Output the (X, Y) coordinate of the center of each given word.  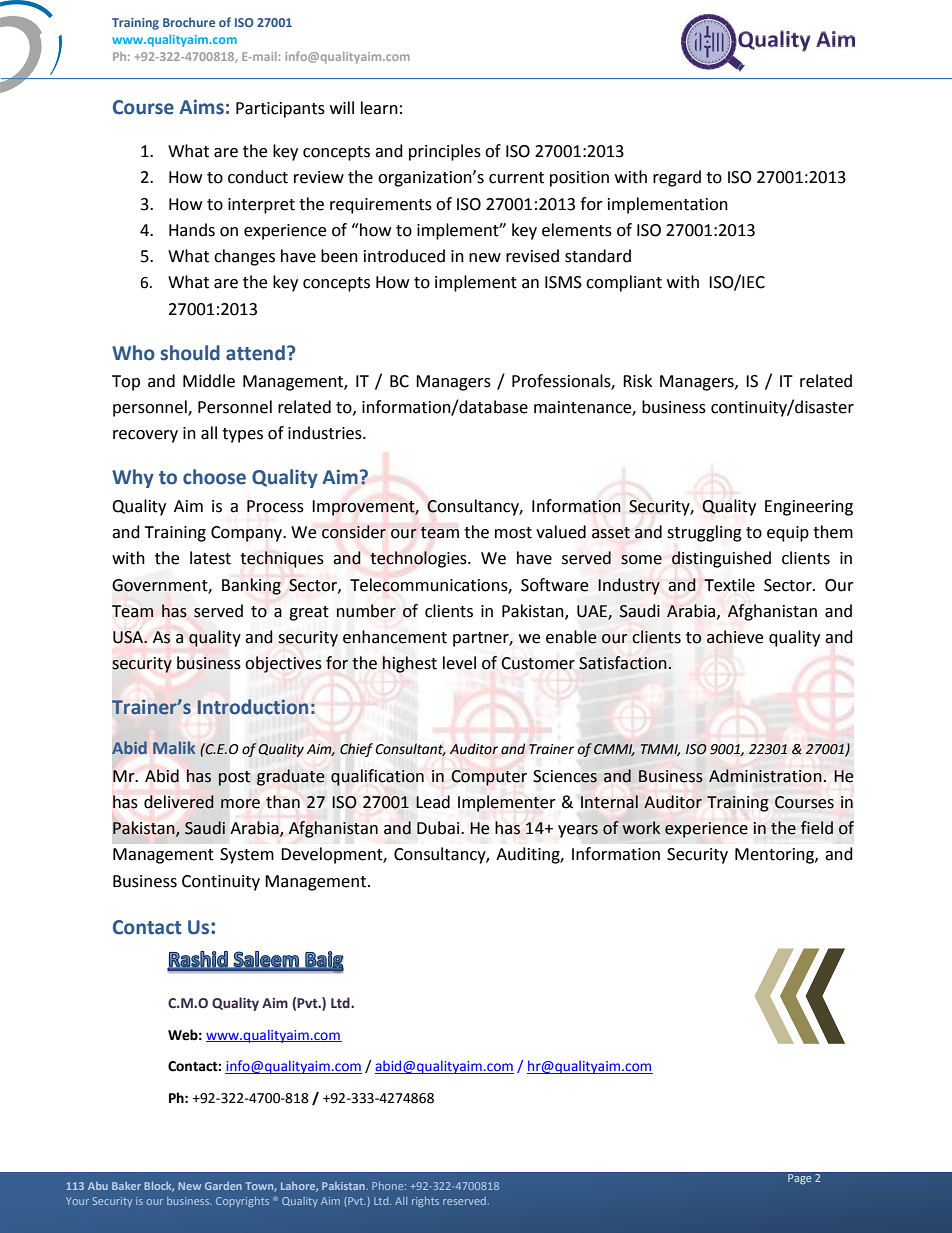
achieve (735, 637)
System (247, 856)
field (817, 828)
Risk (637, 381)
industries (326, 433)
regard (677, 178)
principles (445, 152)
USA (129, 637)
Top (126, 383)
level (459, 663)
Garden (223, 1186)
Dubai (439, 828)
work (641, 828)
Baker (126, 1186)
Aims (201, 107)
